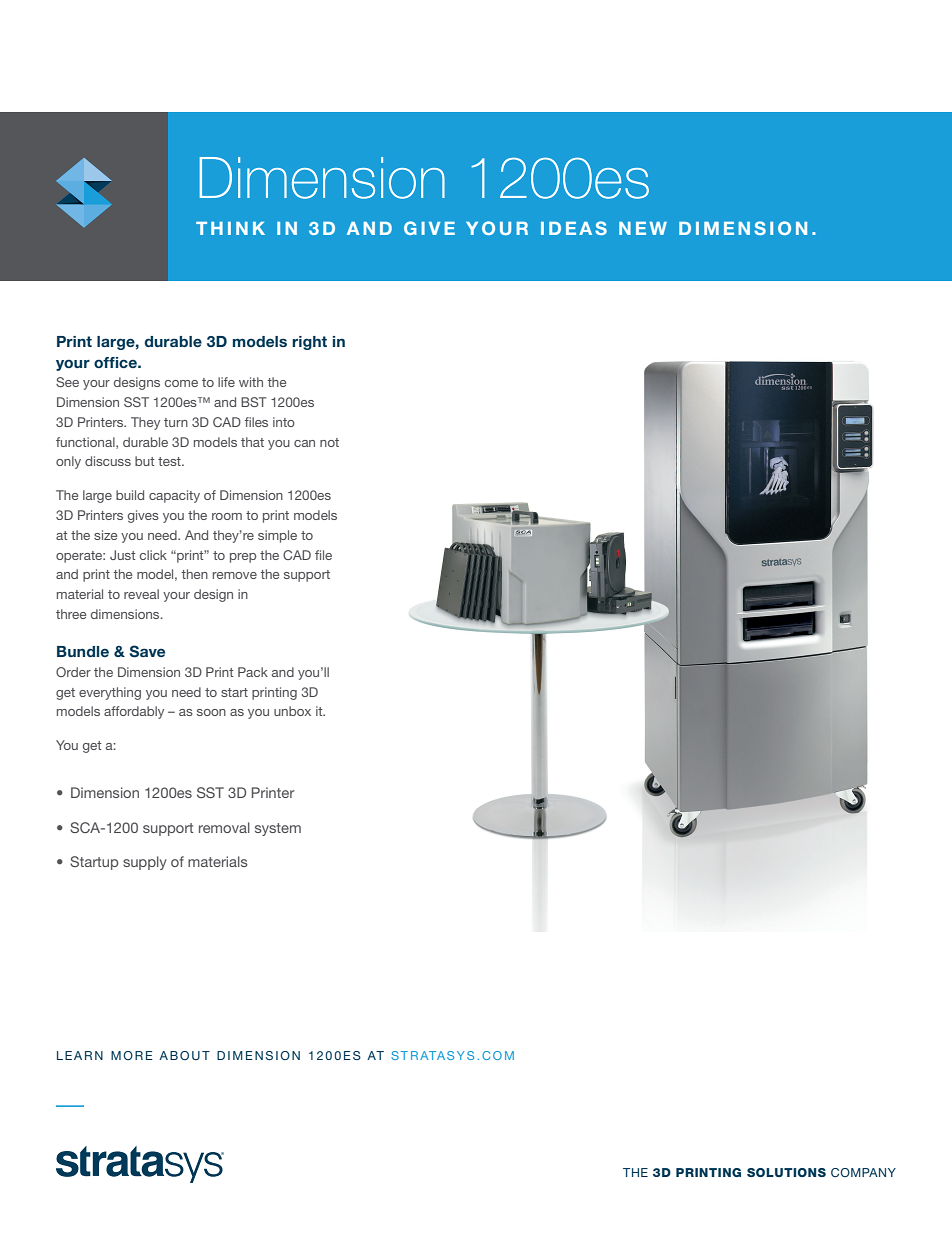 The image size is (952, 1233). Describe the element at coordinates (278, 829) in the image. I see `system` at that location.
